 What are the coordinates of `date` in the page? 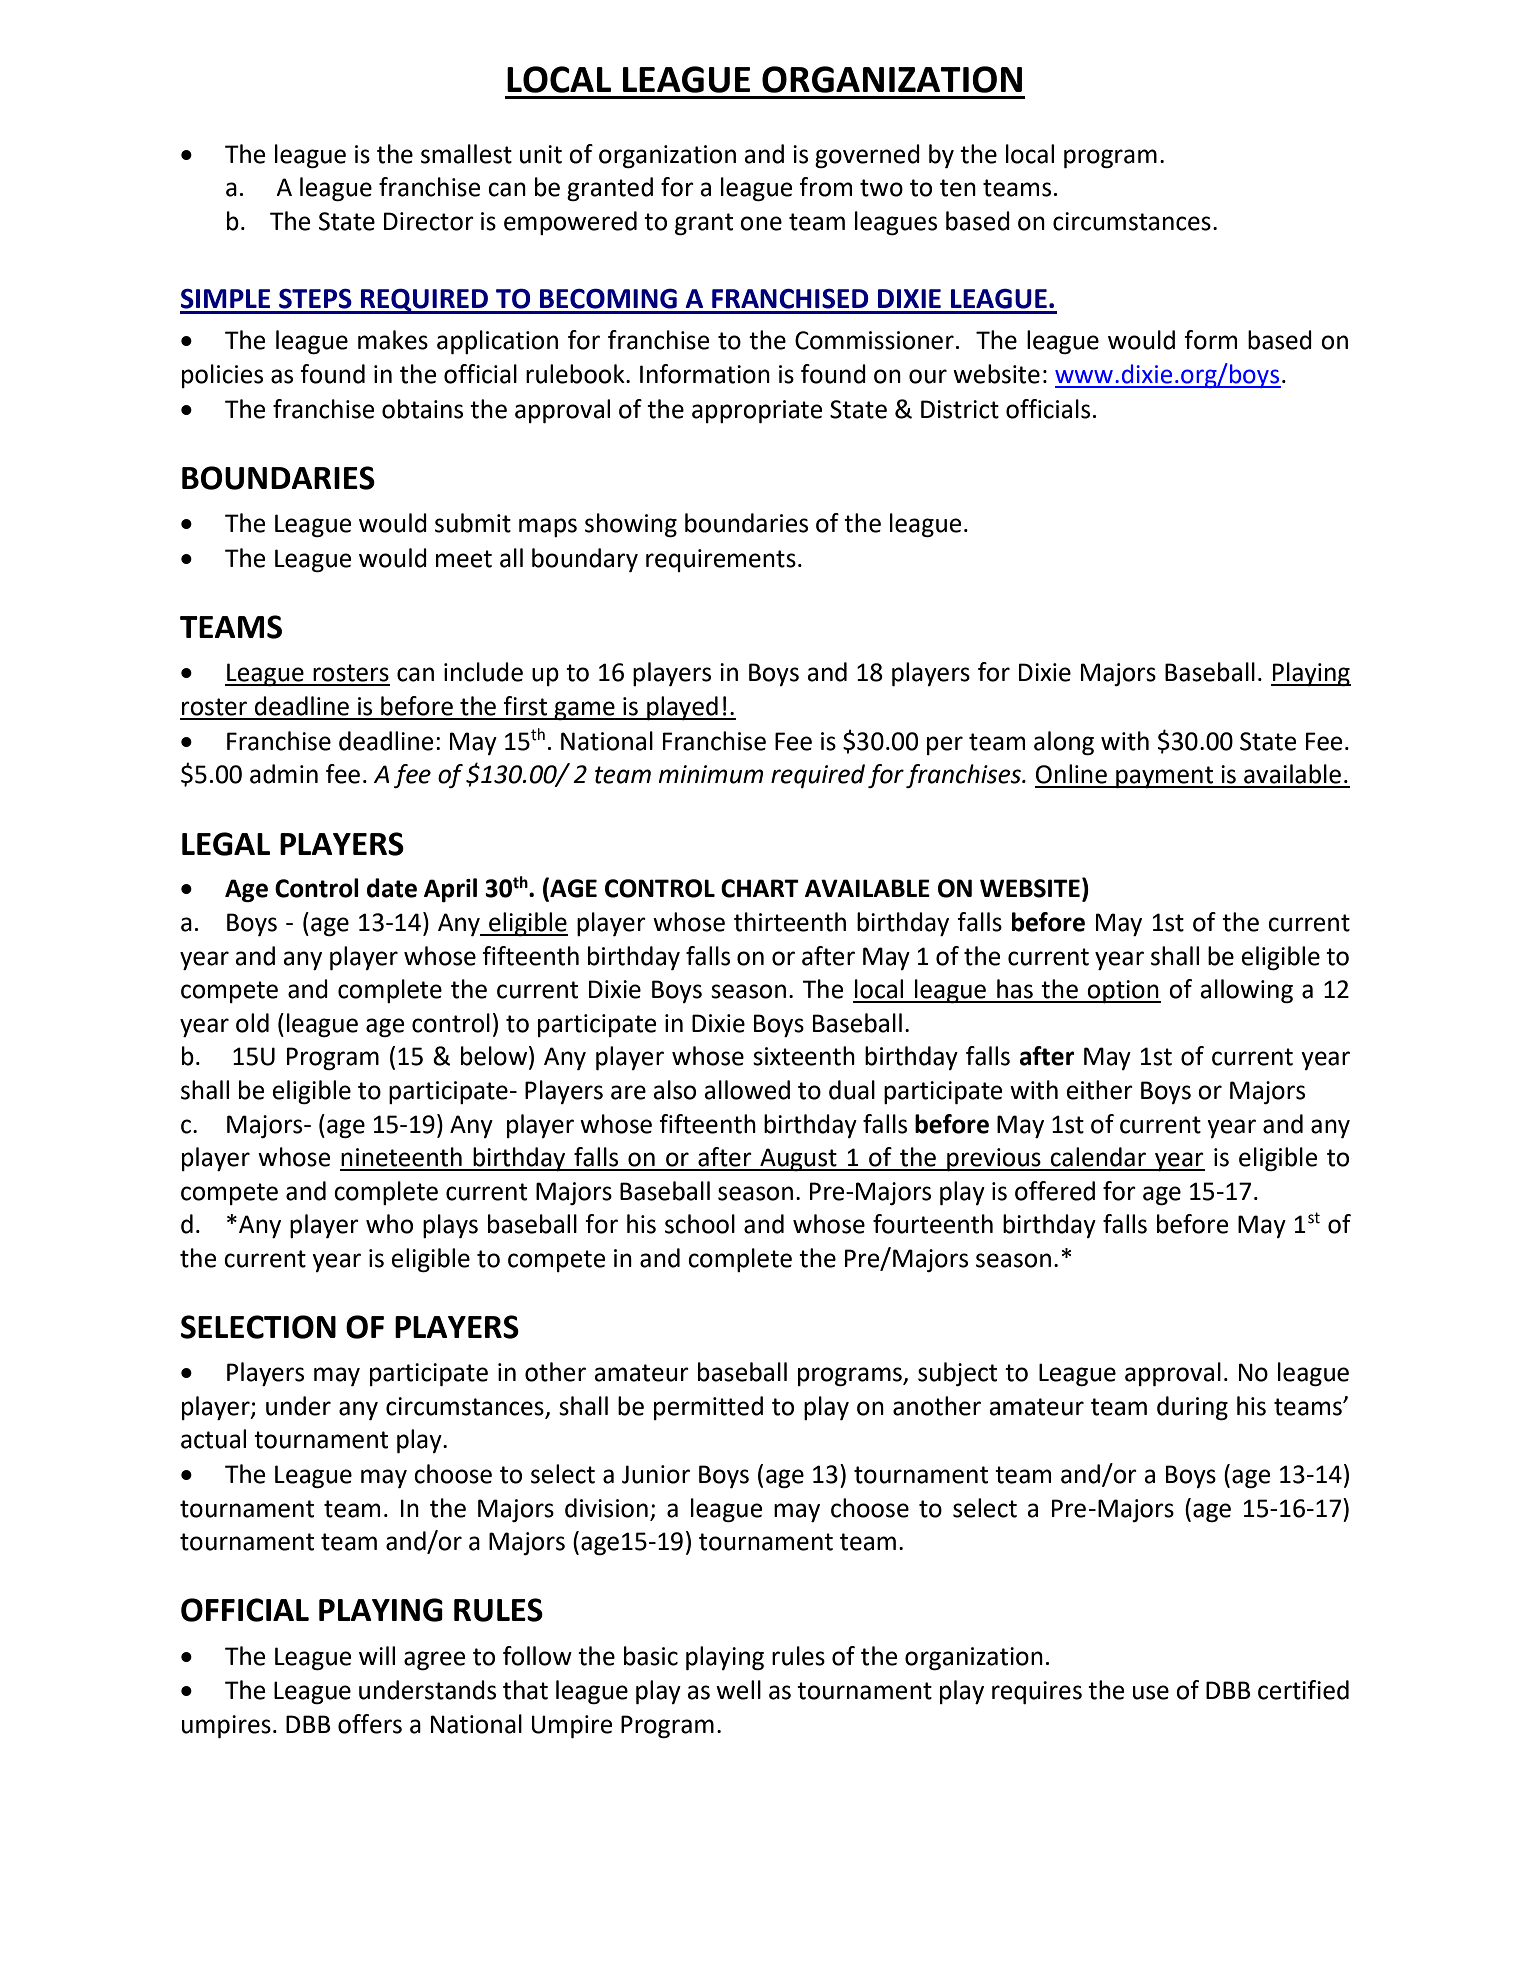 It's located at (392, 888).
